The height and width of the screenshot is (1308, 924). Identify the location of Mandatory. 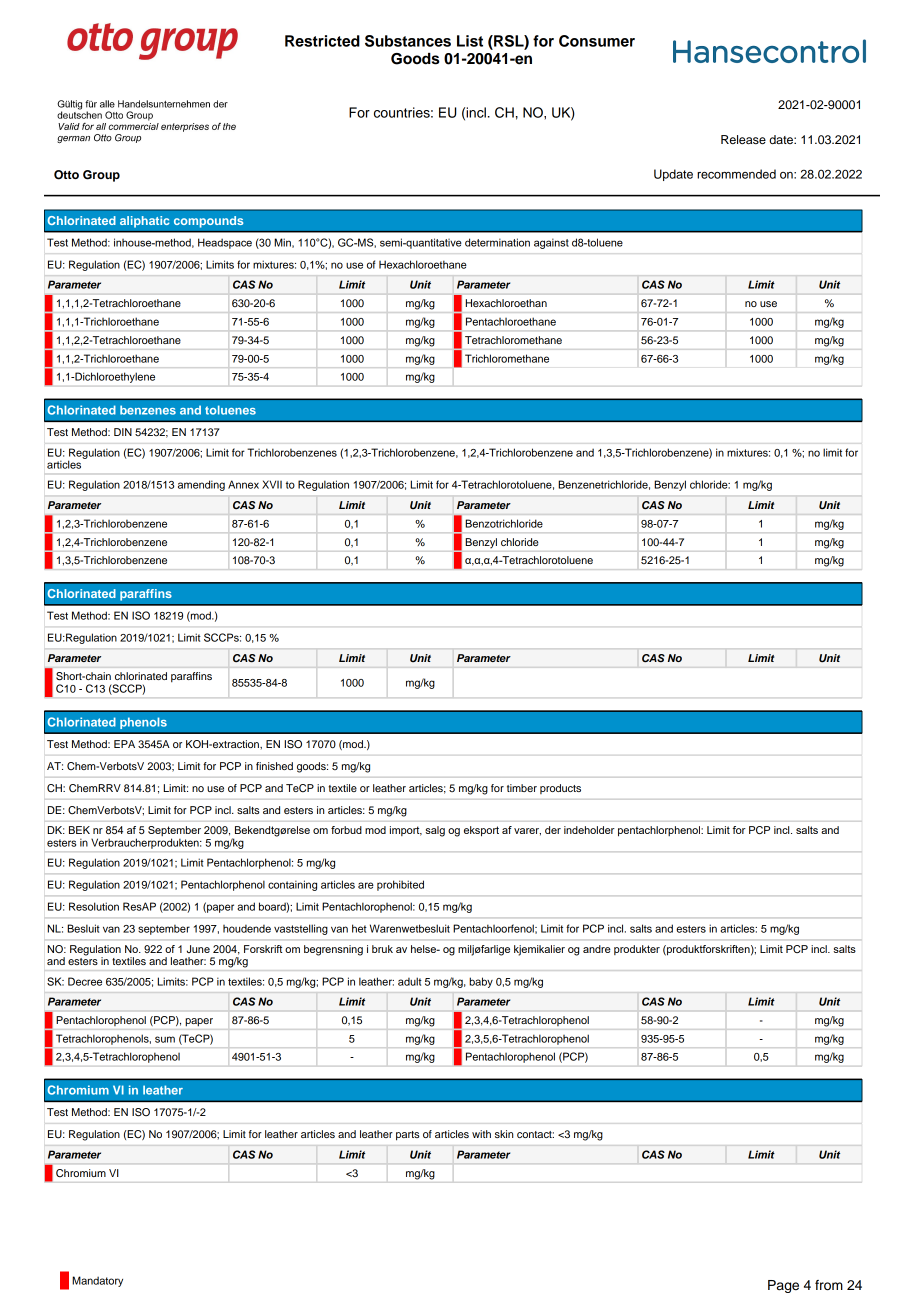
(97, 1281).
